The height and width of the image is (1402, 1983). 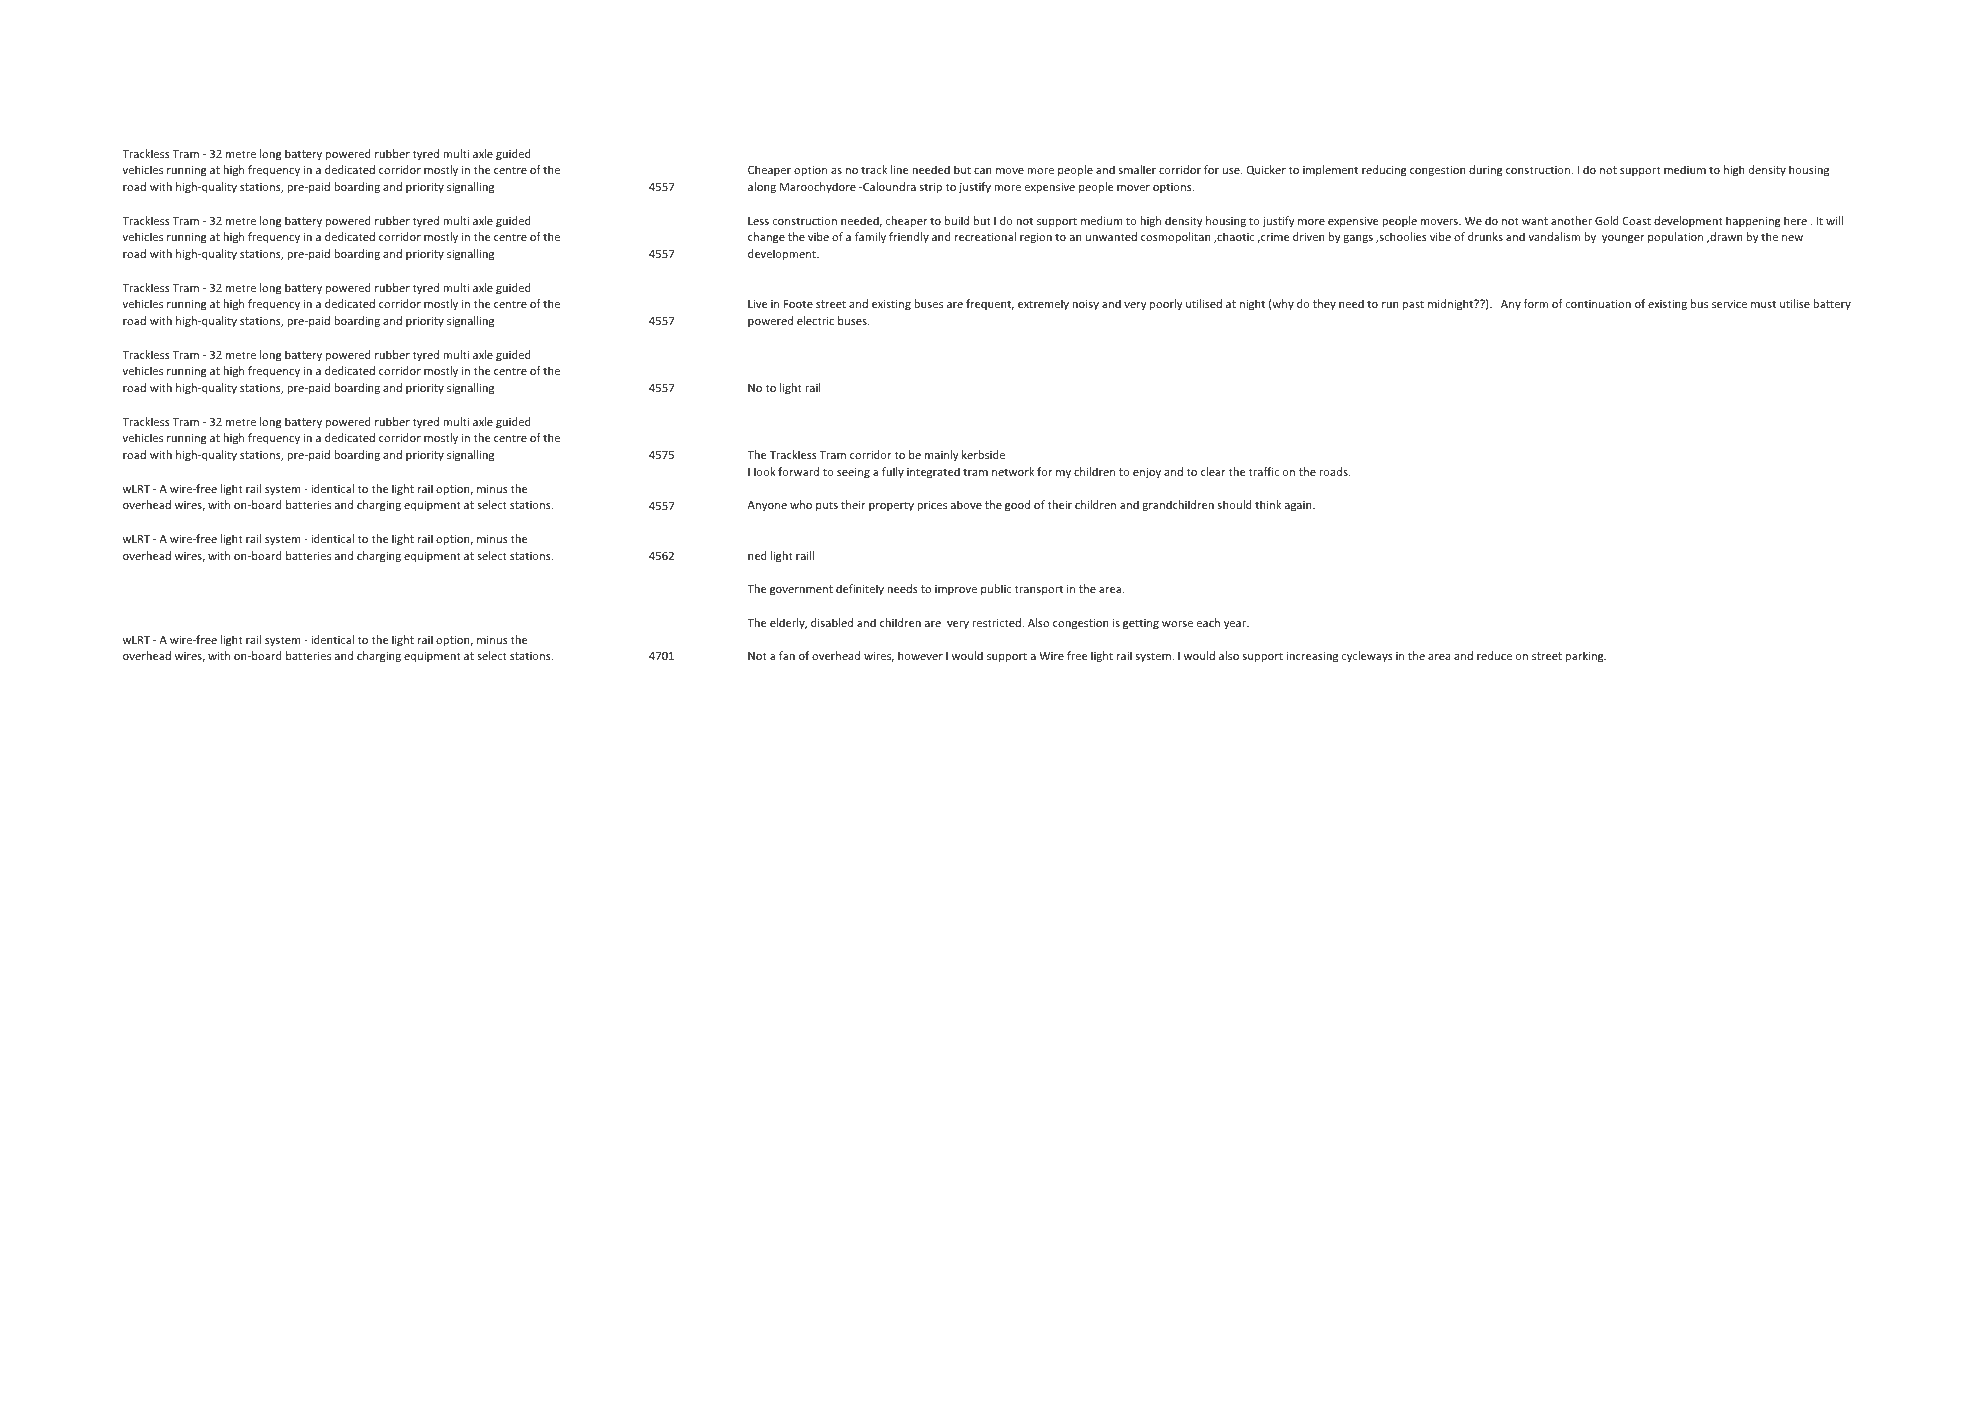 I want to click on however, so click(x=920, y=655).
